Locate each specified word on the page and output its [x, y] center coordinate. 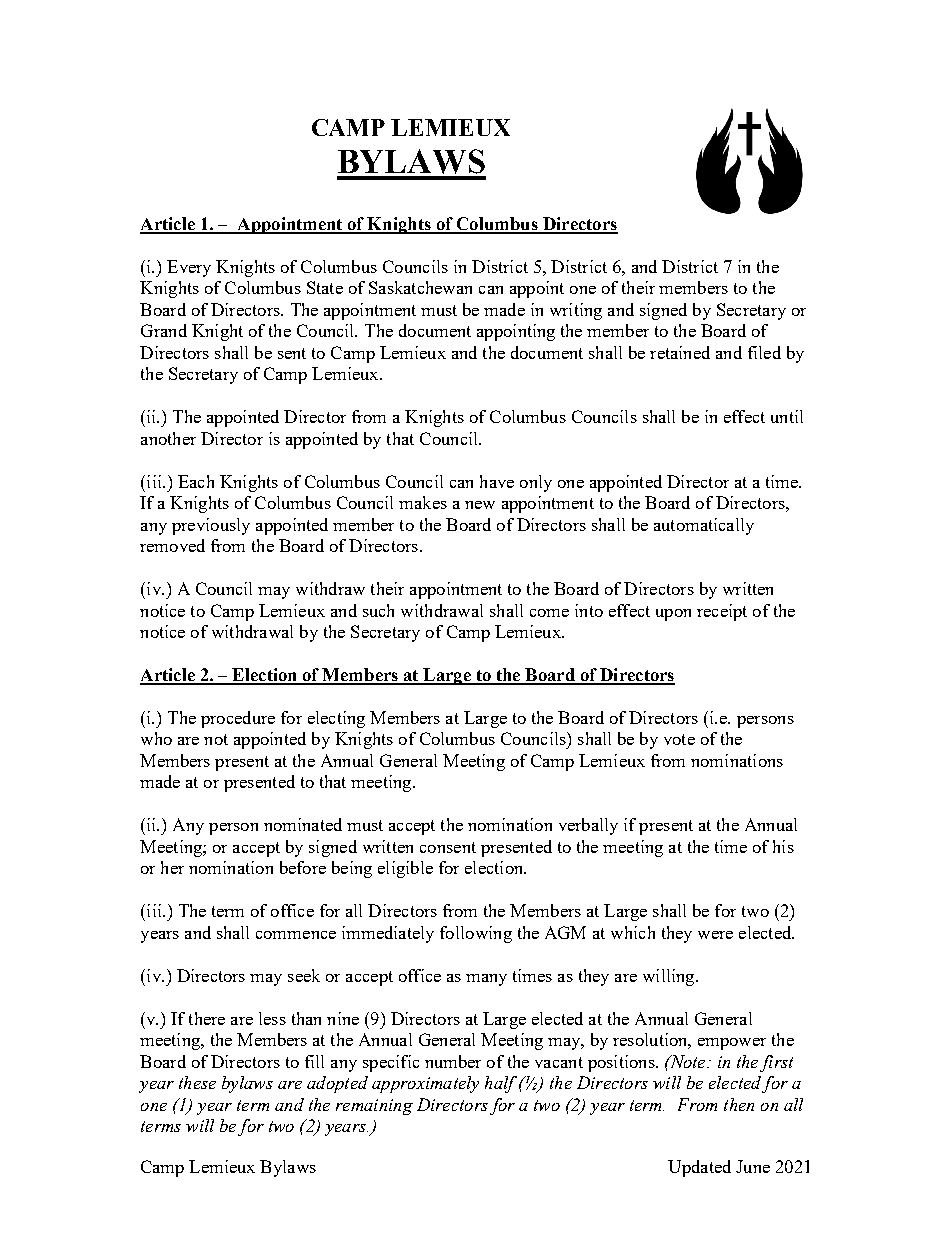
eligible [405, 869]
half [501, 1084]
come [549, 613]
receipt [722, 612]
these [197, 1082]
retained [680, 352]
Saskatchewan [420, 287]
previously [211, 526]
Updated [699, 1168]
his [783, 846]
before [303, 867]
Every [189, 268]
